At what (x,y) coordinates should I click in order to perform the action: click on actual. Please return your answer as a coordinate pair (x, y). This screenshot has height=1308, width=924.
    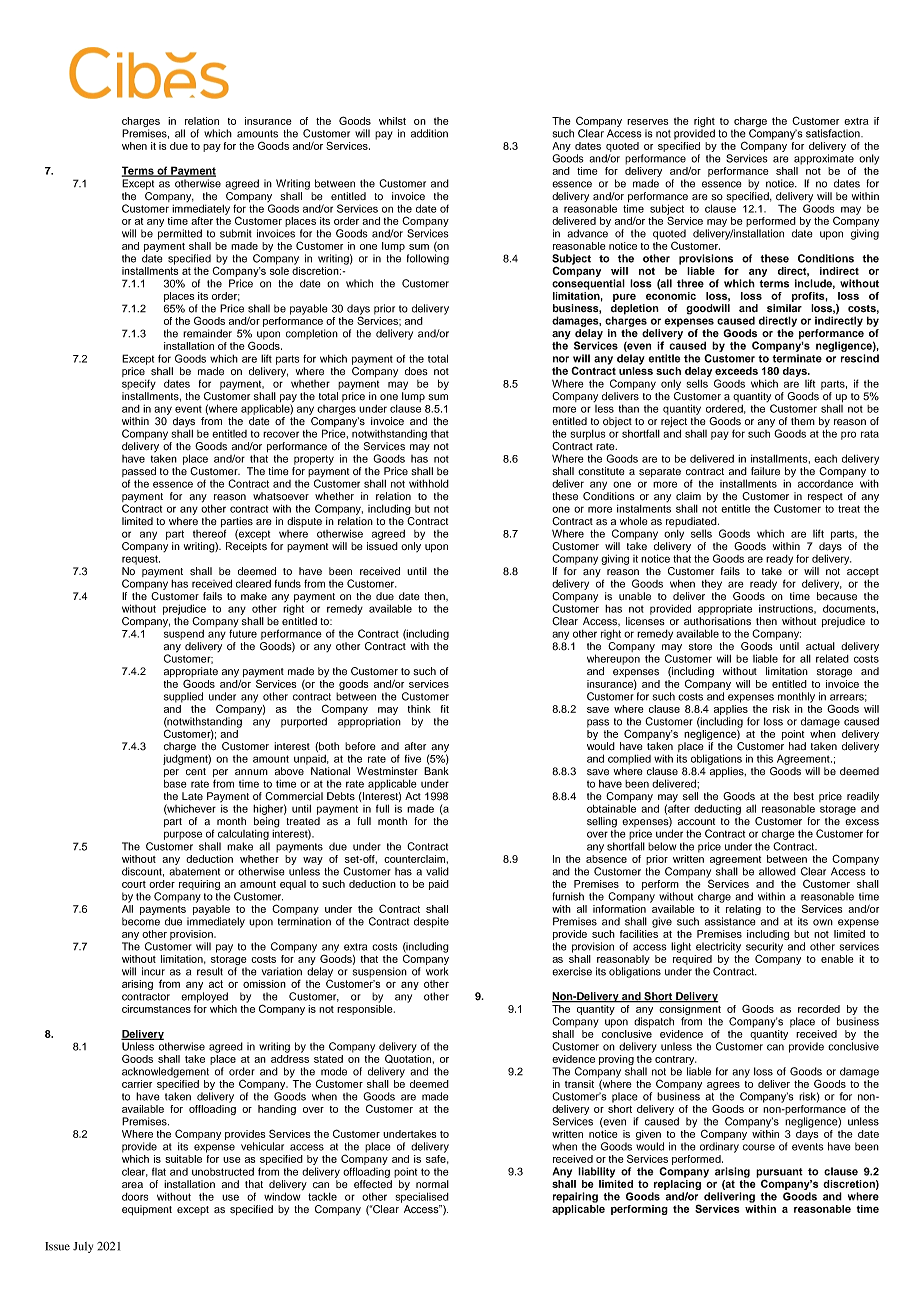
    Looking at the image, I should click on (820, 646).
